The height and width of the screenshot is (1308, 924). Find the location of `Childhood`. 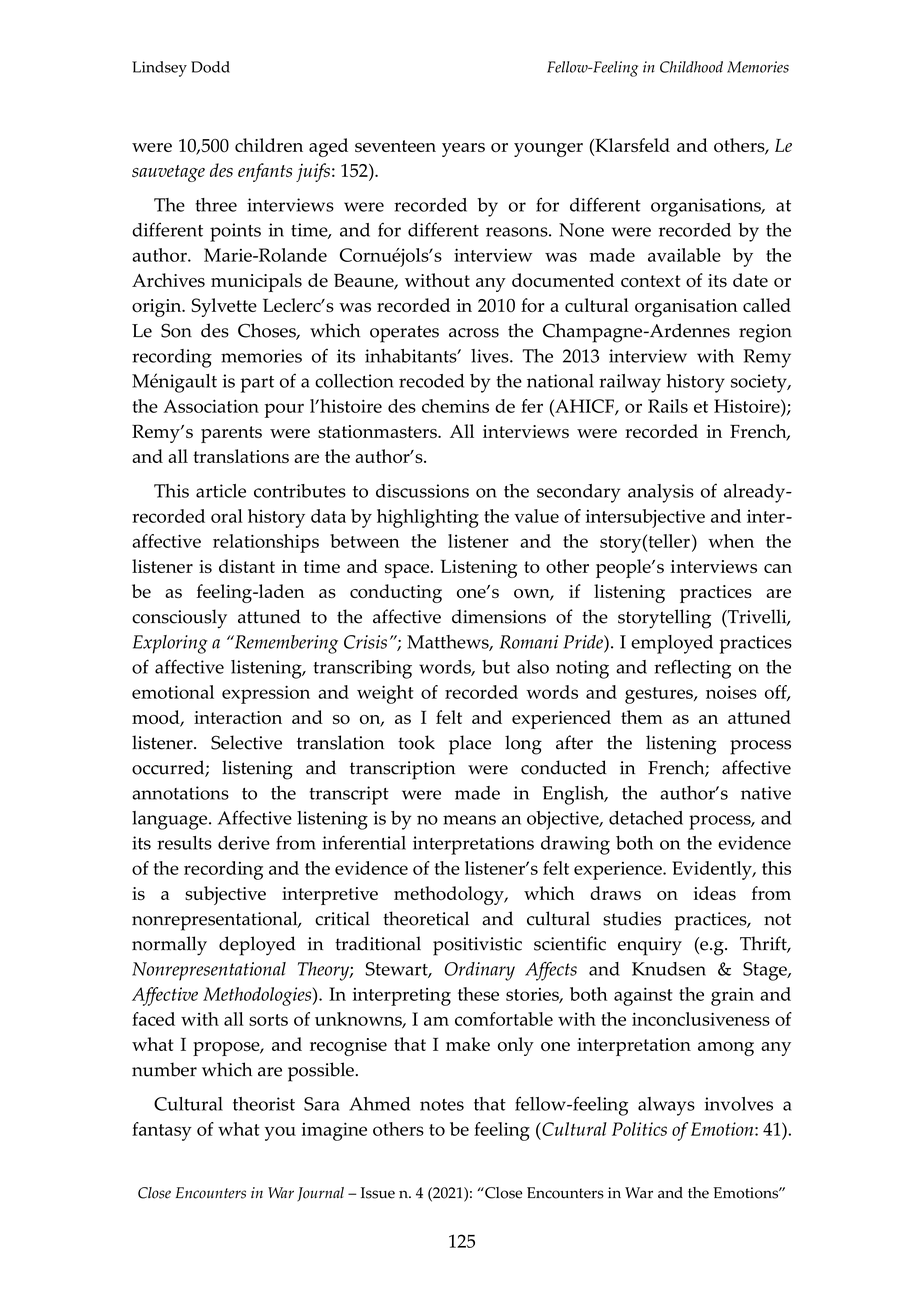

Childhood is located at coordinates (691, 67).
